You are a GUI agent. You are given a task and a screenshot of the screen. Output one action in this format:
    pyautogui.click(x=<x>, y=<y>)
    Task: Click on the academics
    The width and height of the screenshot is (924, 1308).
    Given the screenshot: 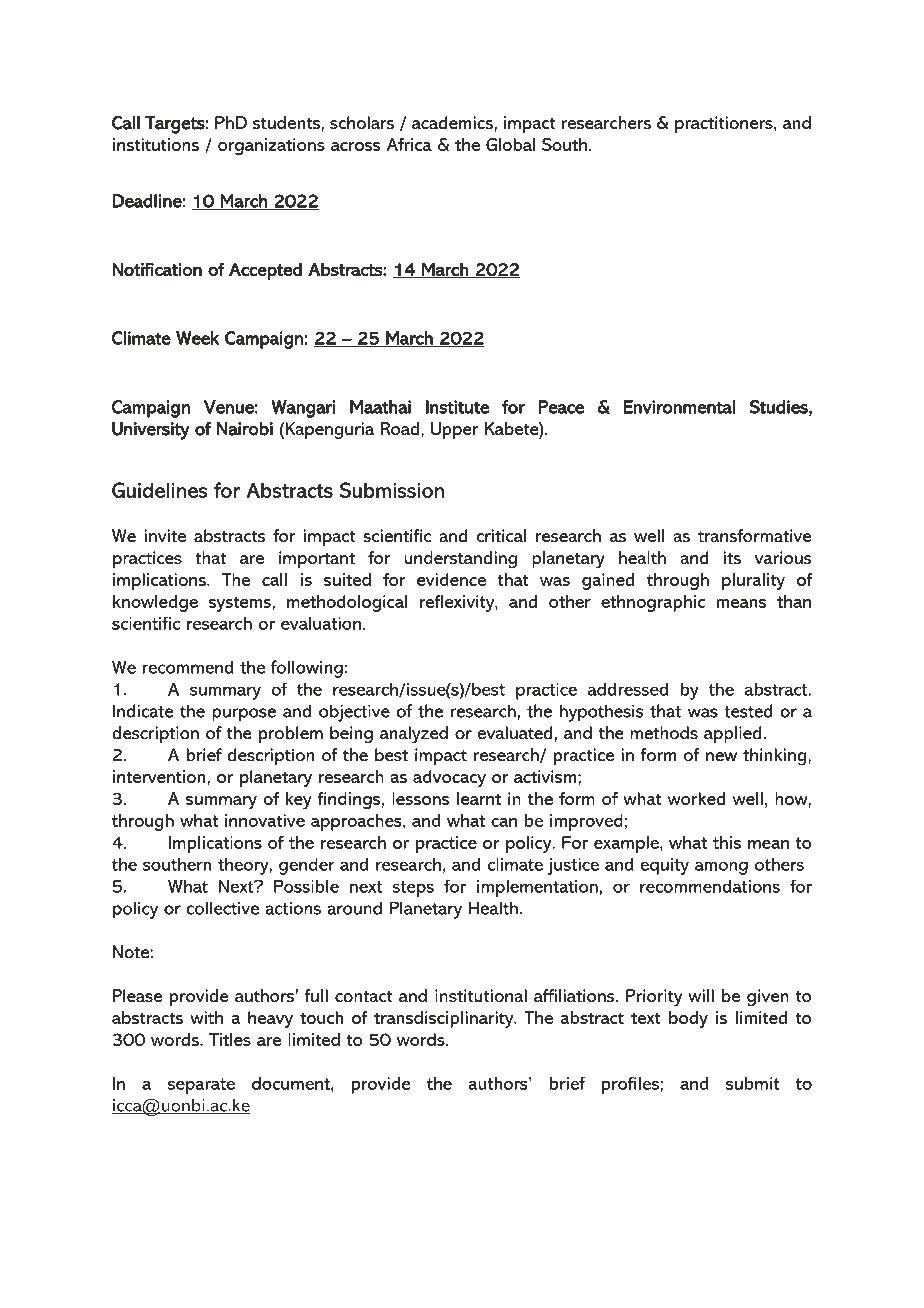 What is the action you would take?
    pyautogui.click(x=453, y=123)
